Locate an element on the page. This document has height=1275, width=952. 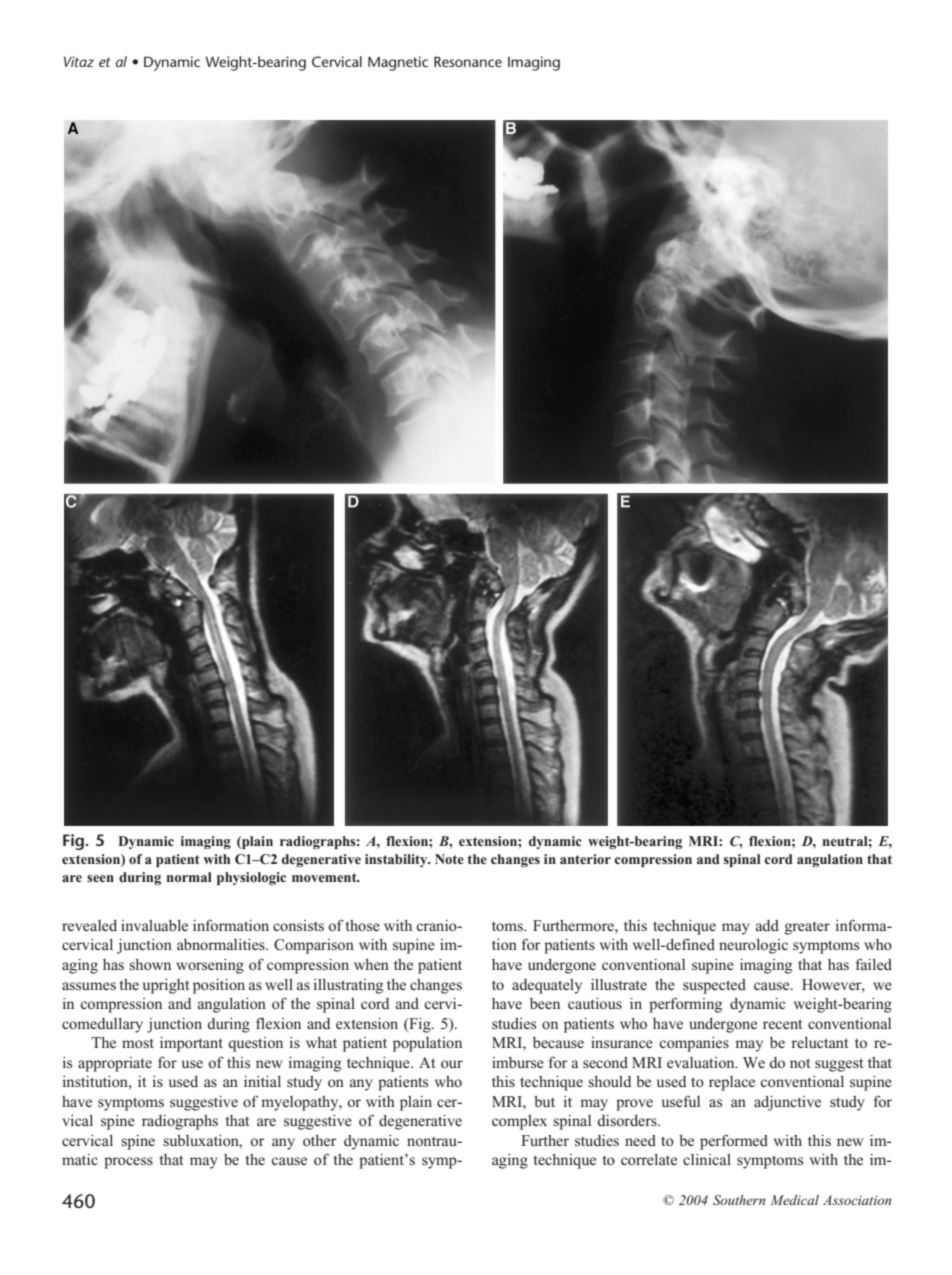
greater is located at coordinates (807, 928).
